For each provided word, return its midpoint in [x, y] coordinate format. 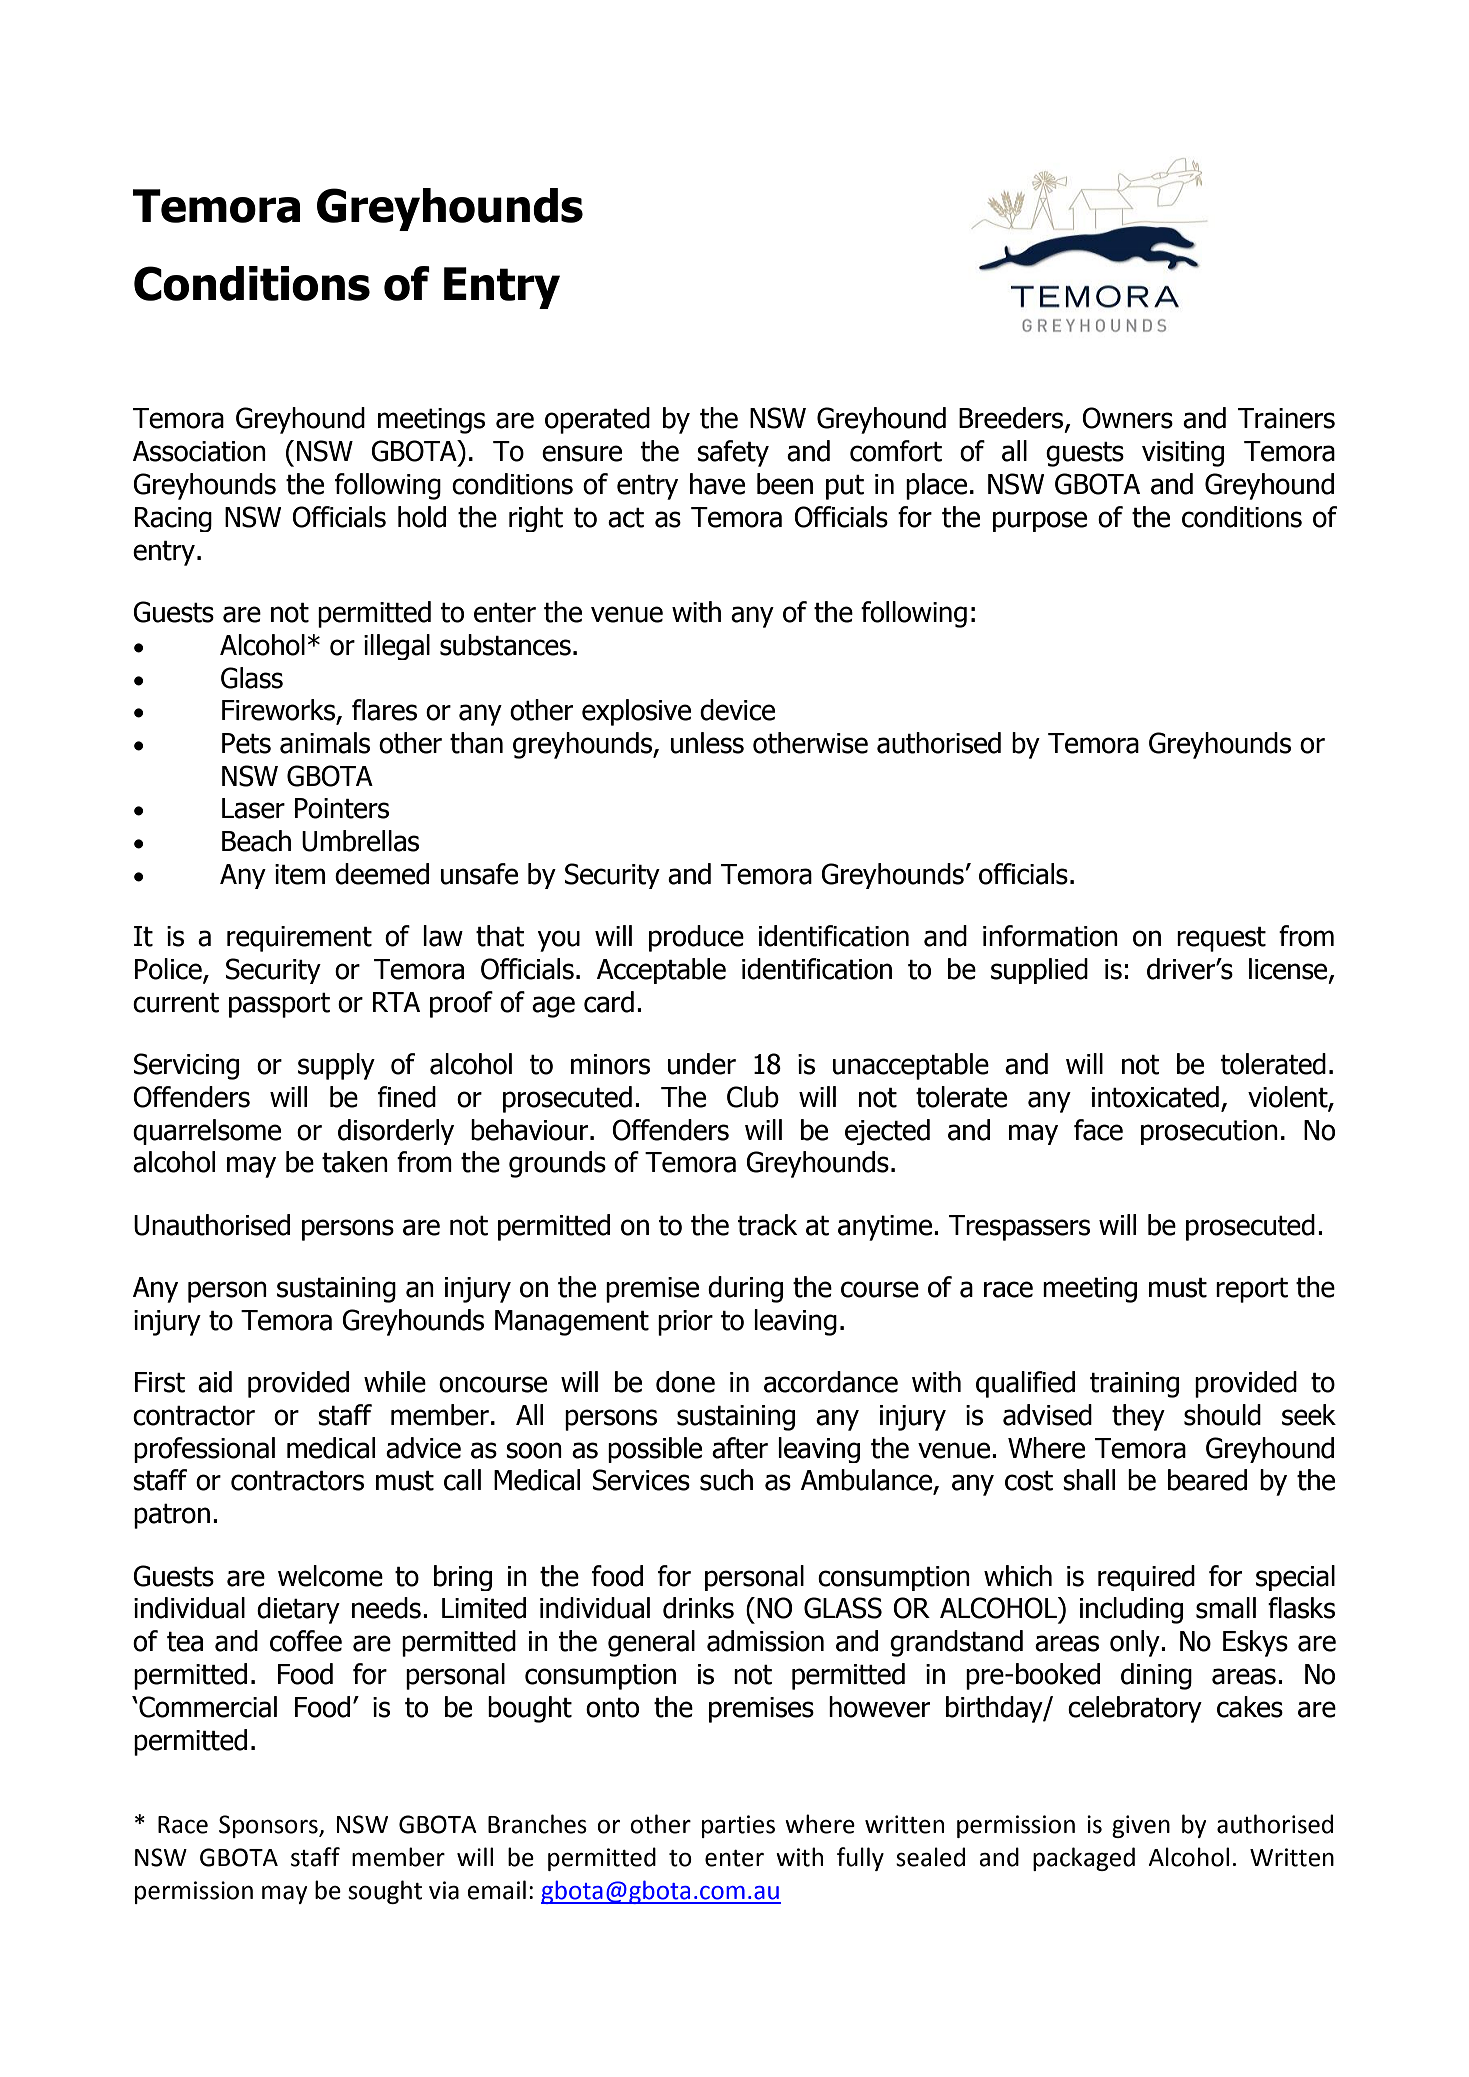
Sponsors [269, 1826]
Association [199, 451]
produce [696, 938]
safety [733, 453]
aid [215, 1382]
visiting [1183, 454]
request [1221, 939]
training [1134, 1385]
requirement [299, 939]
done [685, 1382]
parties [738, 1826]
